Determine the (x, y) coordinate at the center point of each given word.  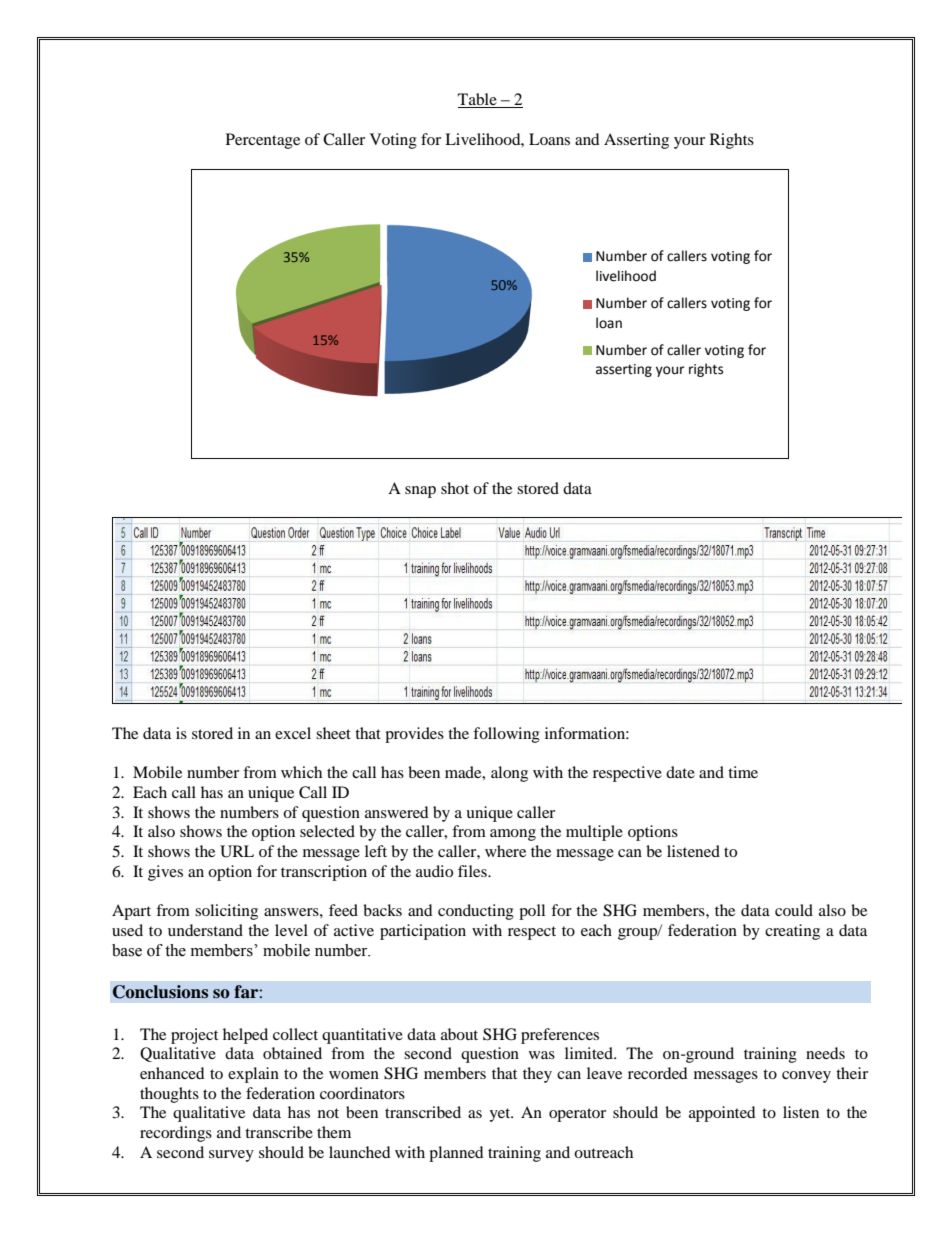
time (743, 772)
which (301, 772)
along (509, 774)
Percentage (263, 141)
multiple (594, 833)
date (680, 772)
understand (205, 930)
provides (414, 735)
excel (293, 733)
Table (478, 100)
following (506, 735)
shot (455, 488)
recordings (176, 1134)
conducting (476, 912)
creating (792, 932)
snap (420, 492)
